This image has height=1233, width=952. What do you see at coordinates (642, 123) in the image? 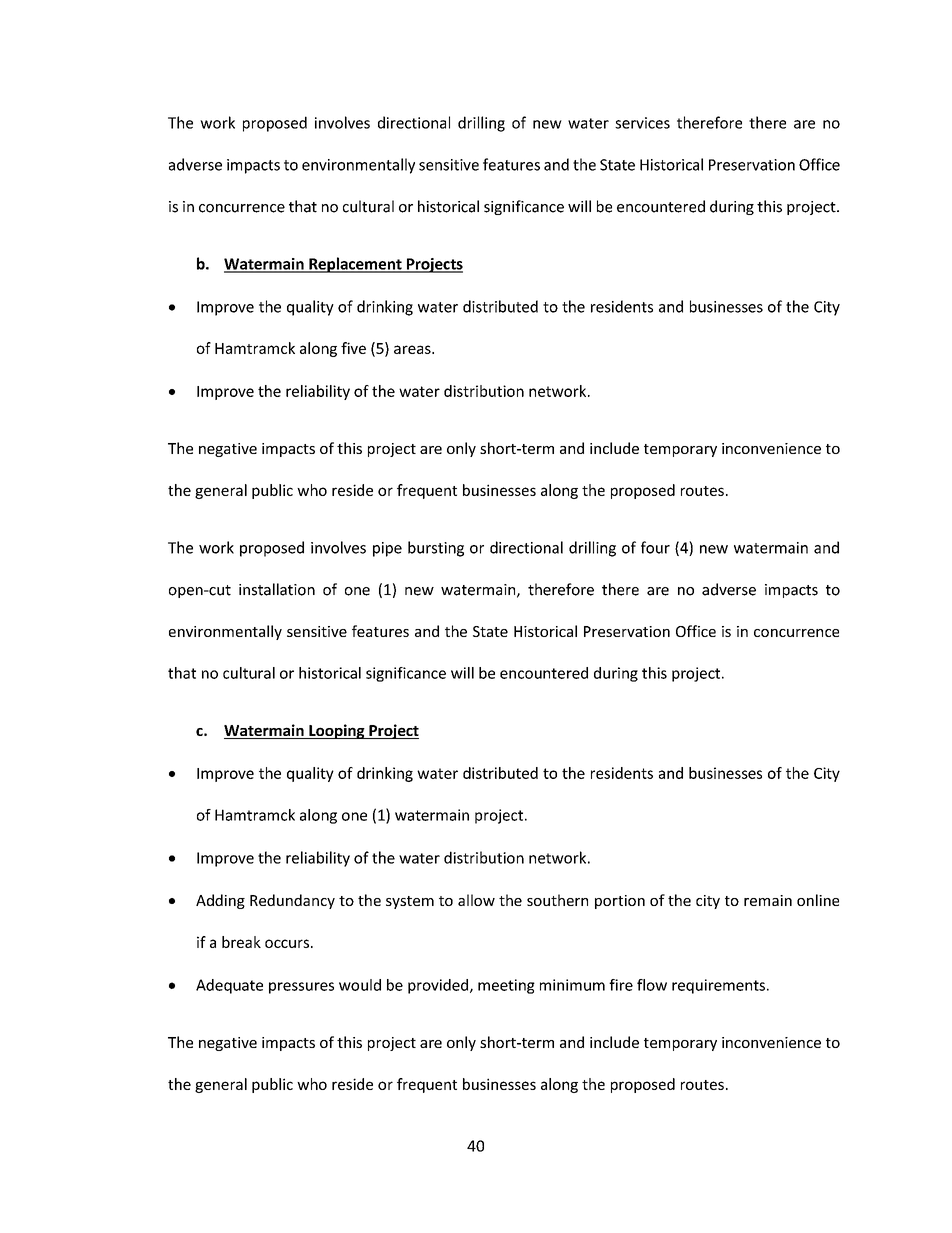
I see `services` at bounding box center [642, 123].
